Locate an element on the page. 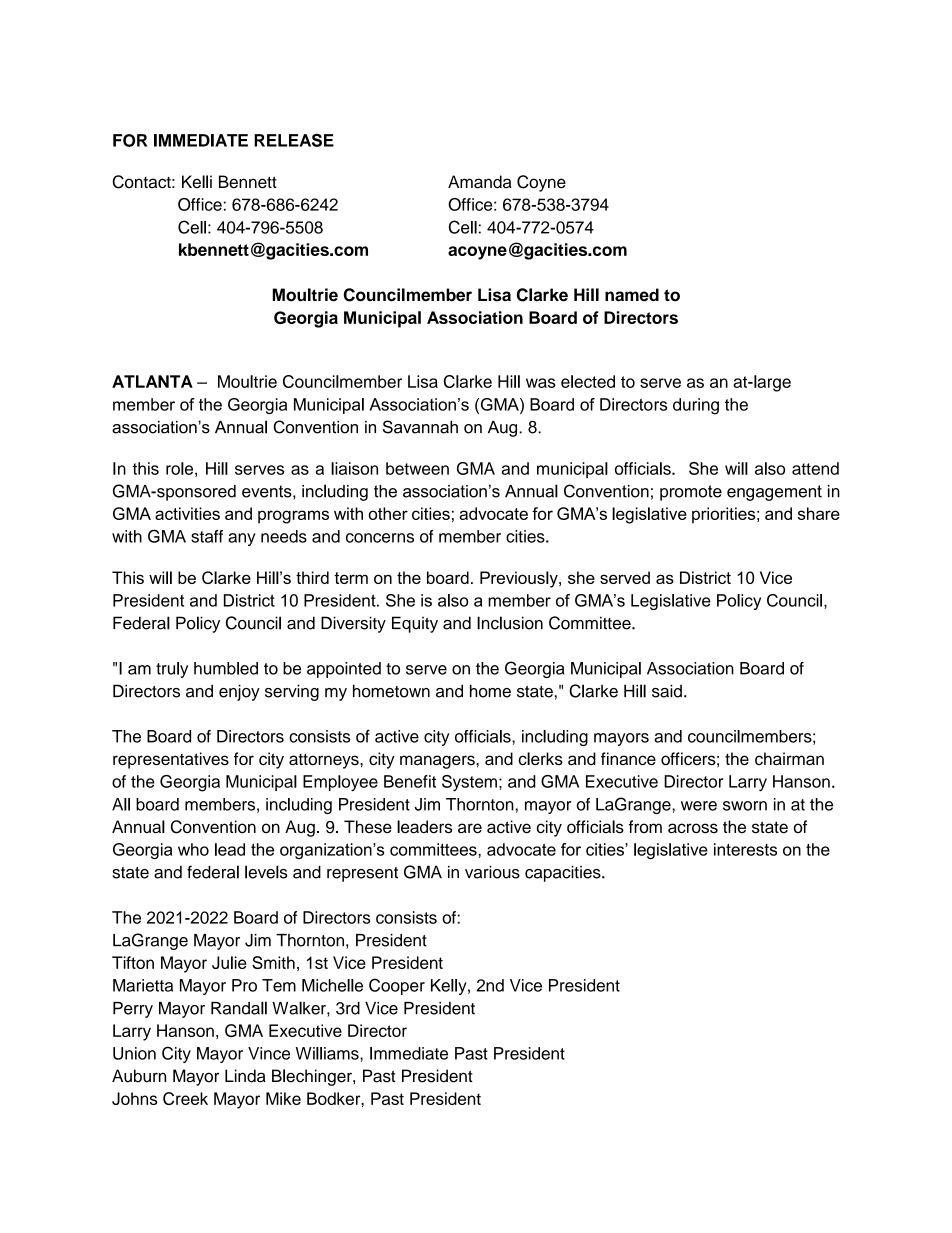 The height and width of the document is (1233, 952). Linda is located at coordinates (245, 1076).
